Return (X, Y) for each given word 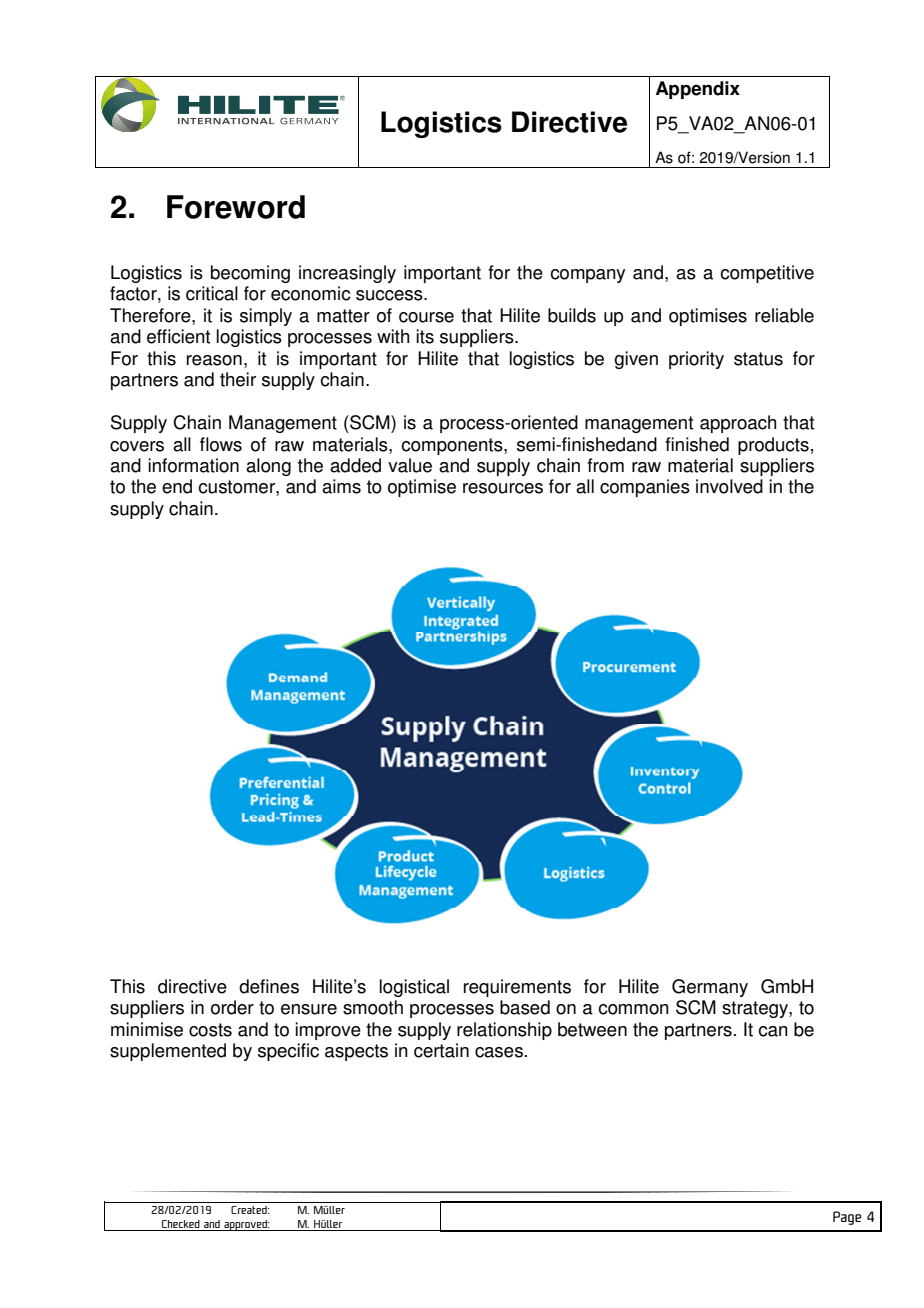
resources (503, 488)
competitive (767, 274)
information (193, 465)
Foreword (236, 207)
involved (729, 486)
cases (499, 1052)
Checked (181, 1225)
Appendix (698, 90)
